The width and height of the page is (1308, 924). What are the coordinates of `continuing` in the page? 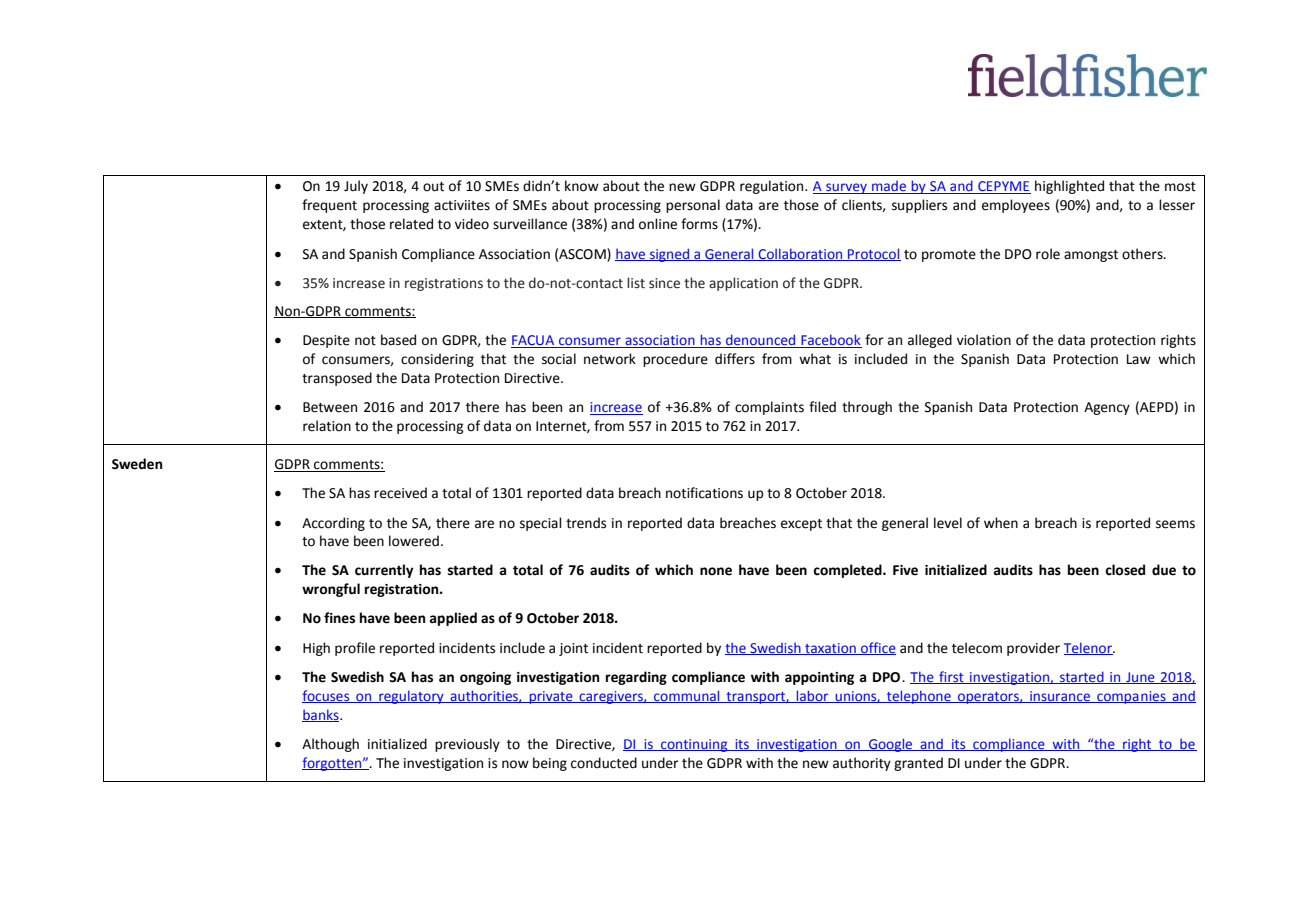 It's located at (694, 745).
